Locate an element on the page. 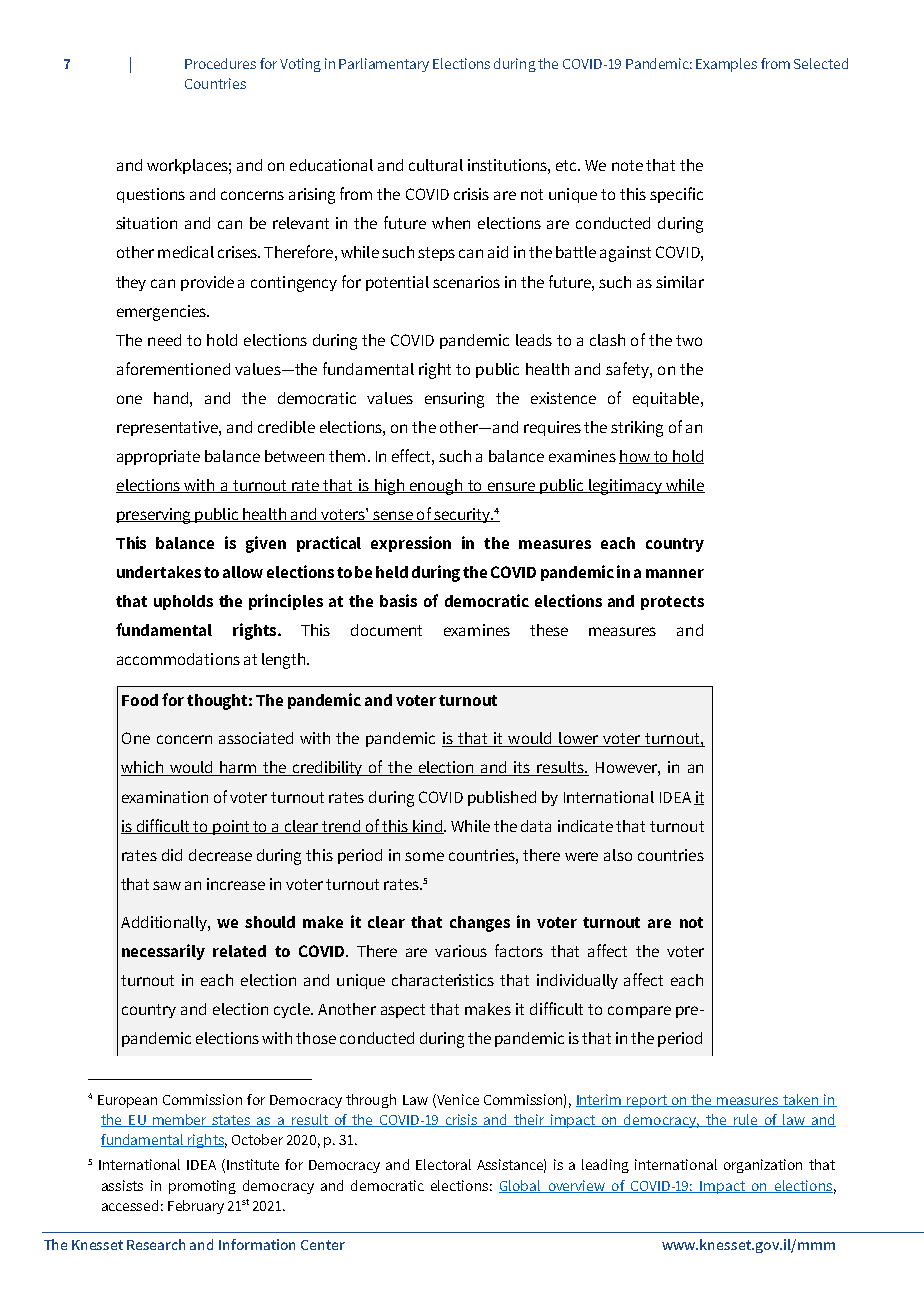 Image resolution: width=924 pixels, height=1308 pixels. appropriate is located at coordinates (158, 457).
